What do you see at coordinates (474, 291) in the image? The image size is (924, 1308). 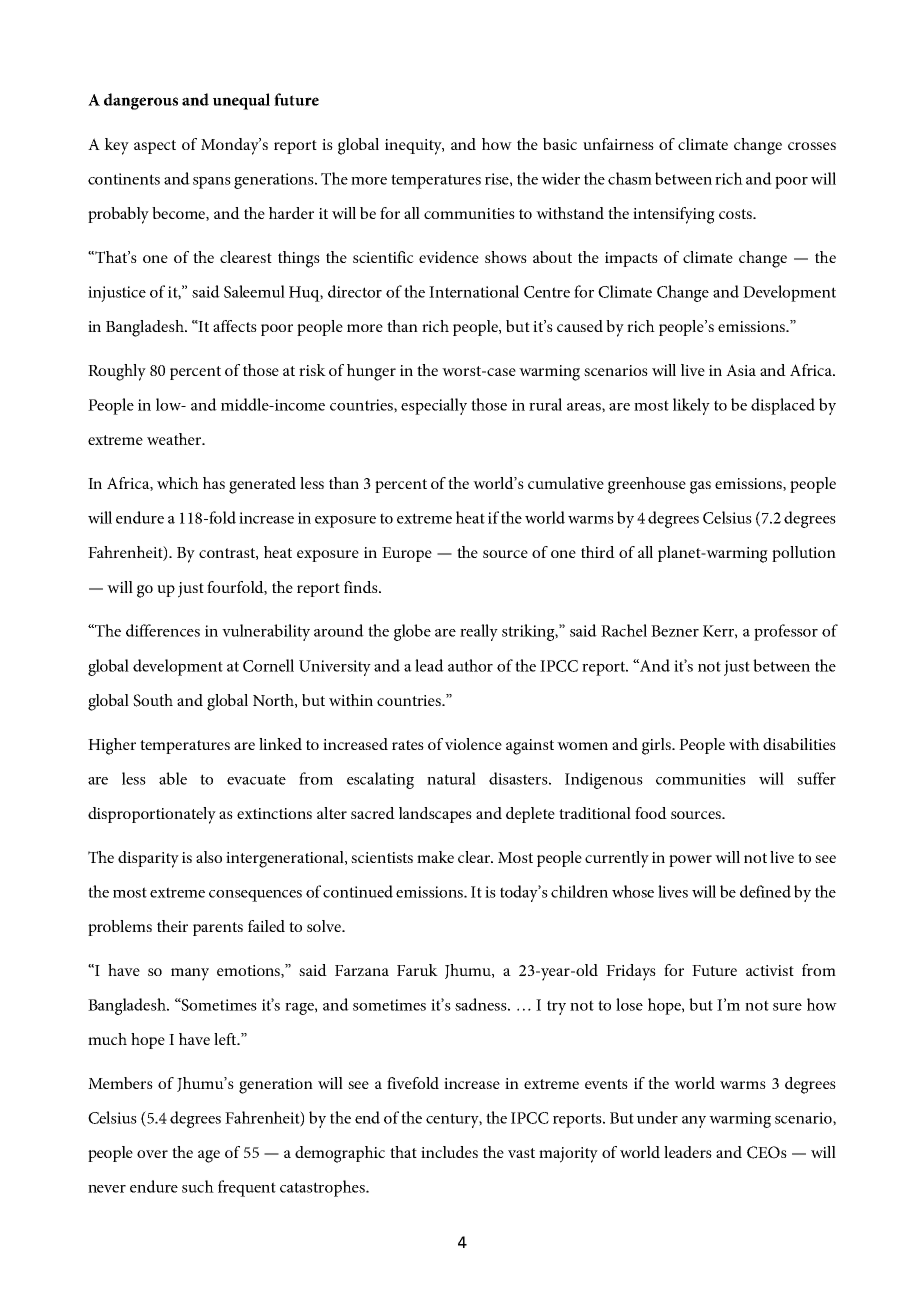 I see `International` at bounding box center [474, 291].
